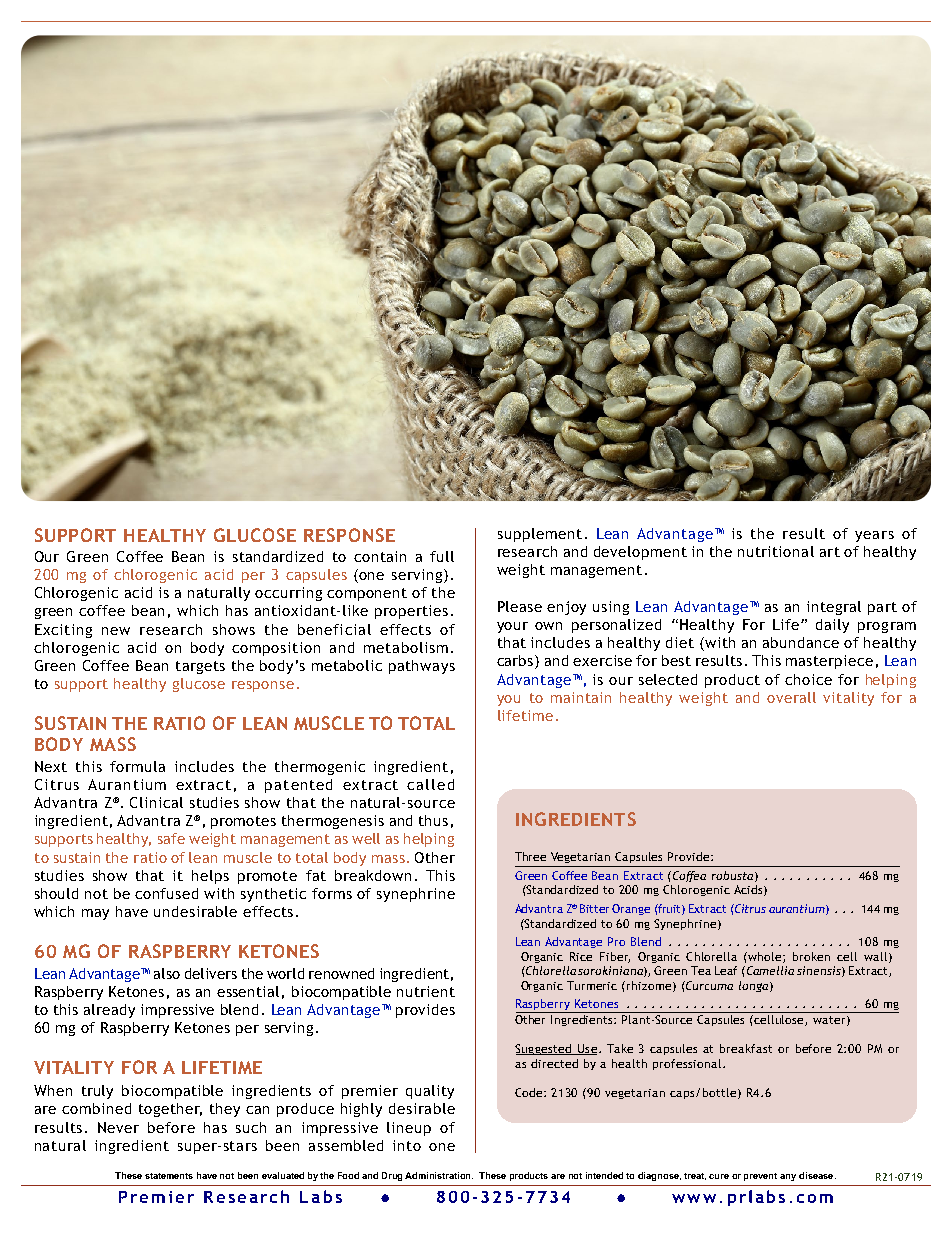 The width and height of the screenshot is (952, 1233). Describe the element at coordinates (791, 697) in the screenshot. I see `overall` at that location.
